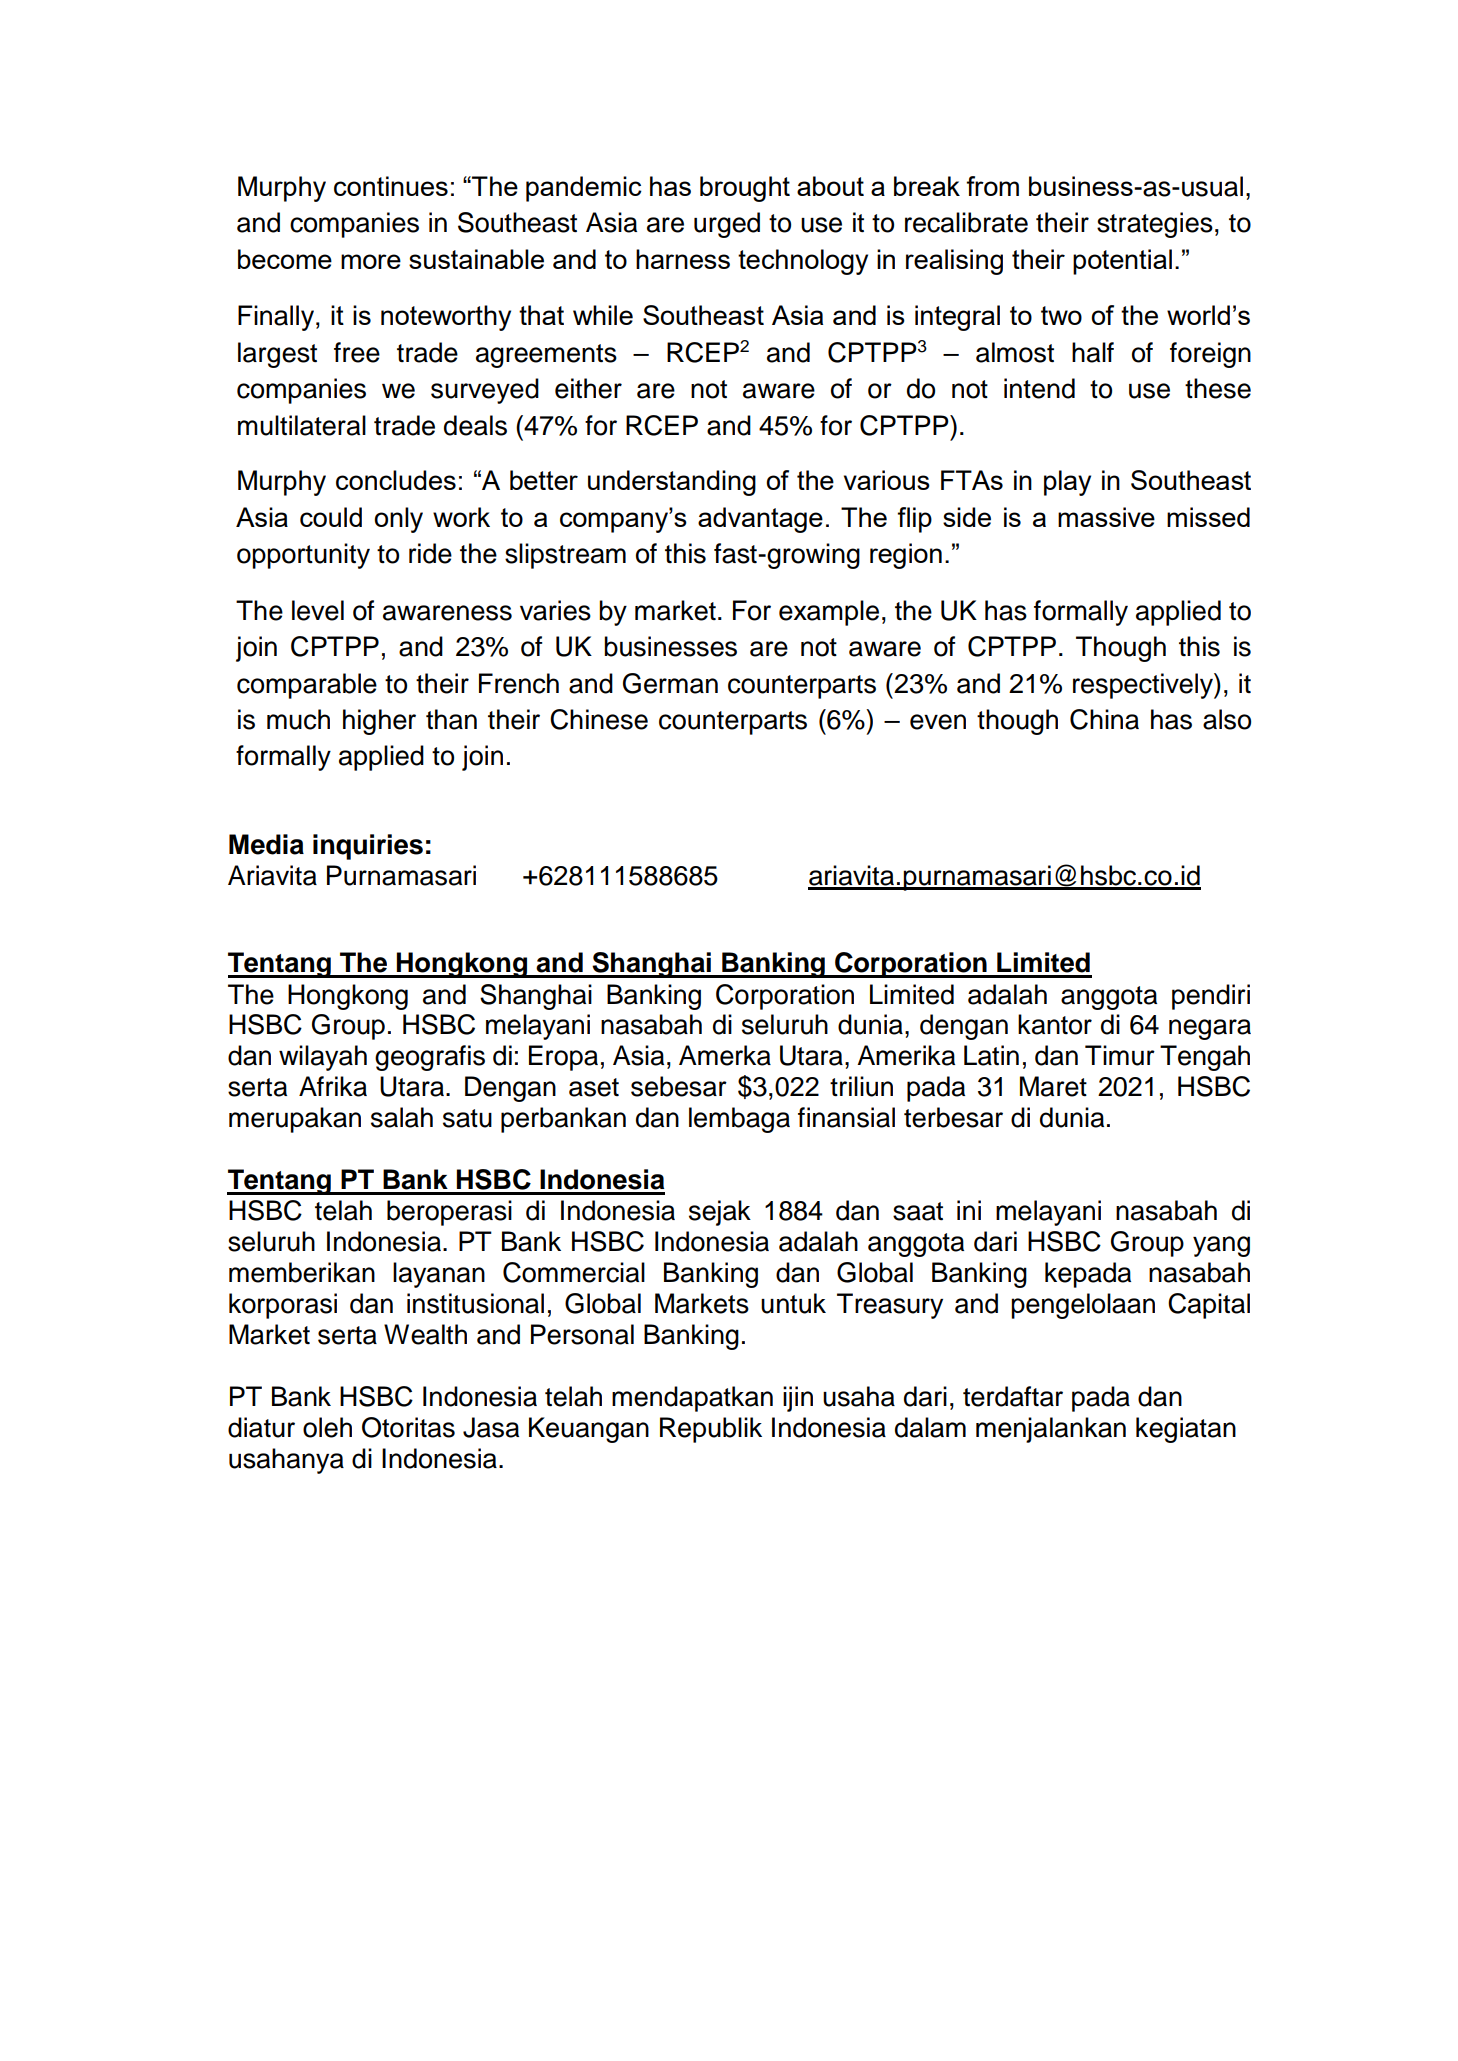 The height and width of the page is (2061, 1458). I want to click on continues, so click(391, 186).
